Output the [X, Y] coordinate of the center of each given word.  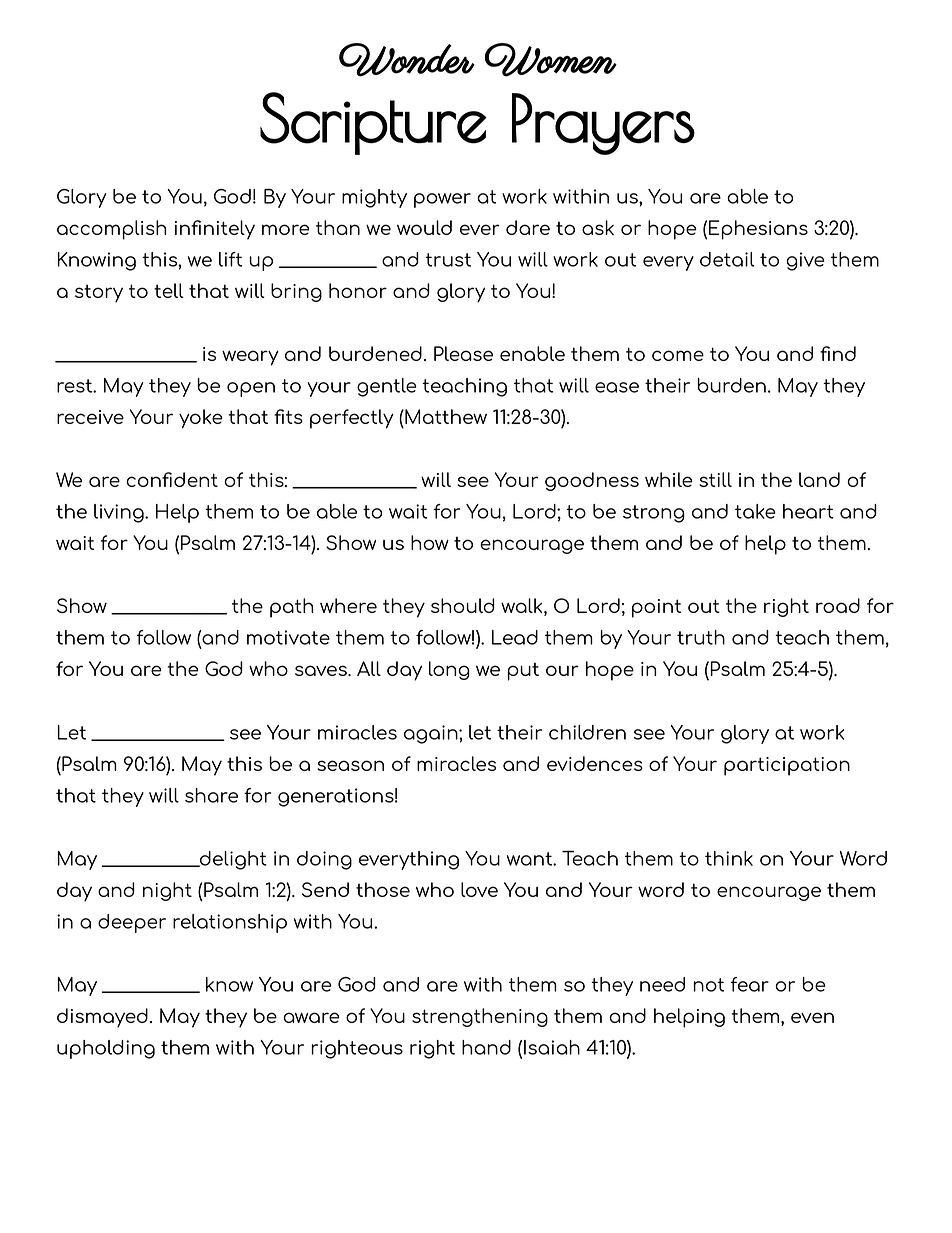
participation [787, 766]
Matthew [445, 416]
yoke [201, 419]
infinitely [215, 230]
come [678, 355]
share [211, 795]
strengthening [480, 1017]
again [432, 734]
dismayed [102, 1018]
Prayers [603, 124]
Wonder [407, 60]
